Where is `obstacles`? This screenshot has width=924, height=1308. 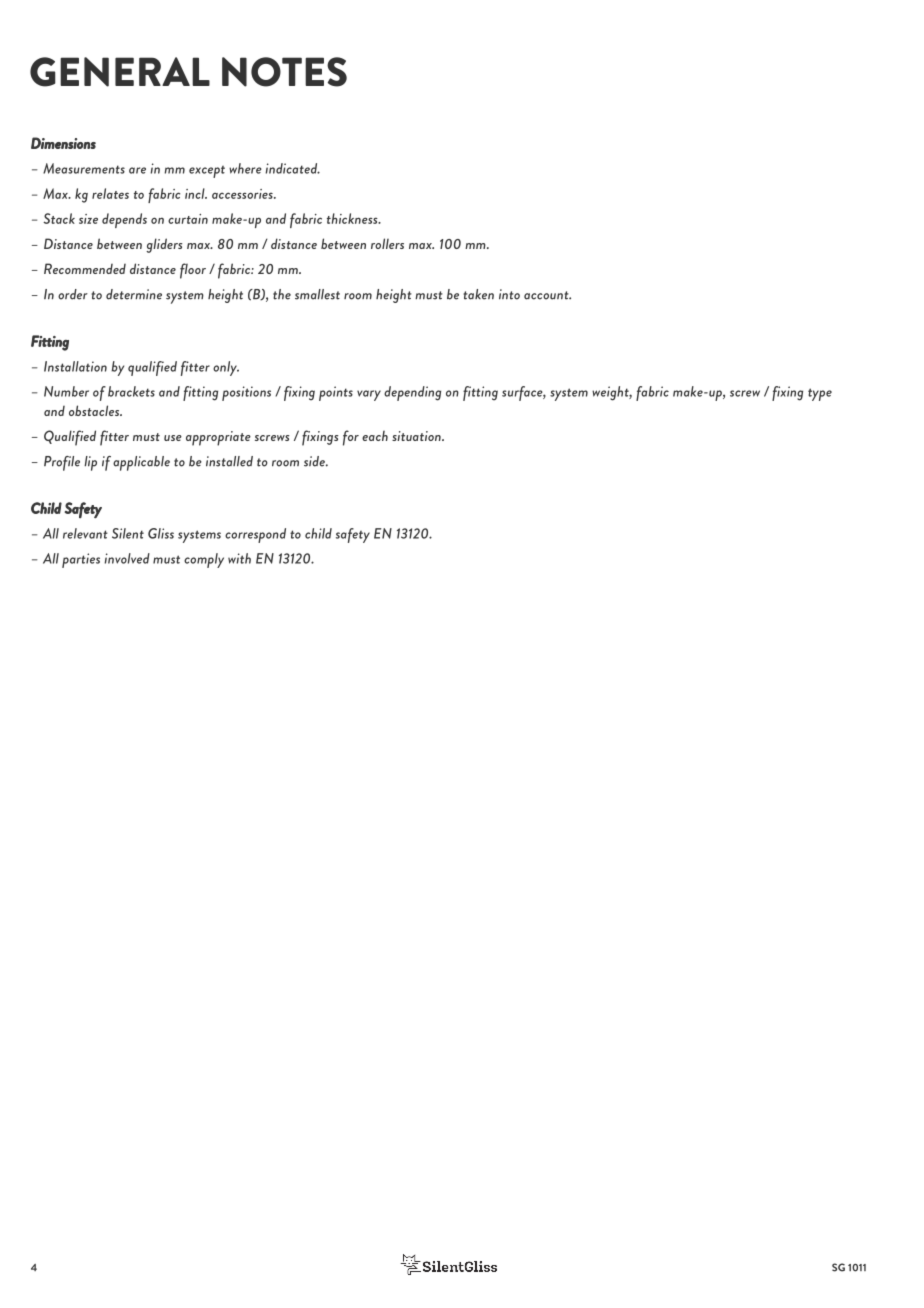
obstacles is located at coordinates (95, 410).
